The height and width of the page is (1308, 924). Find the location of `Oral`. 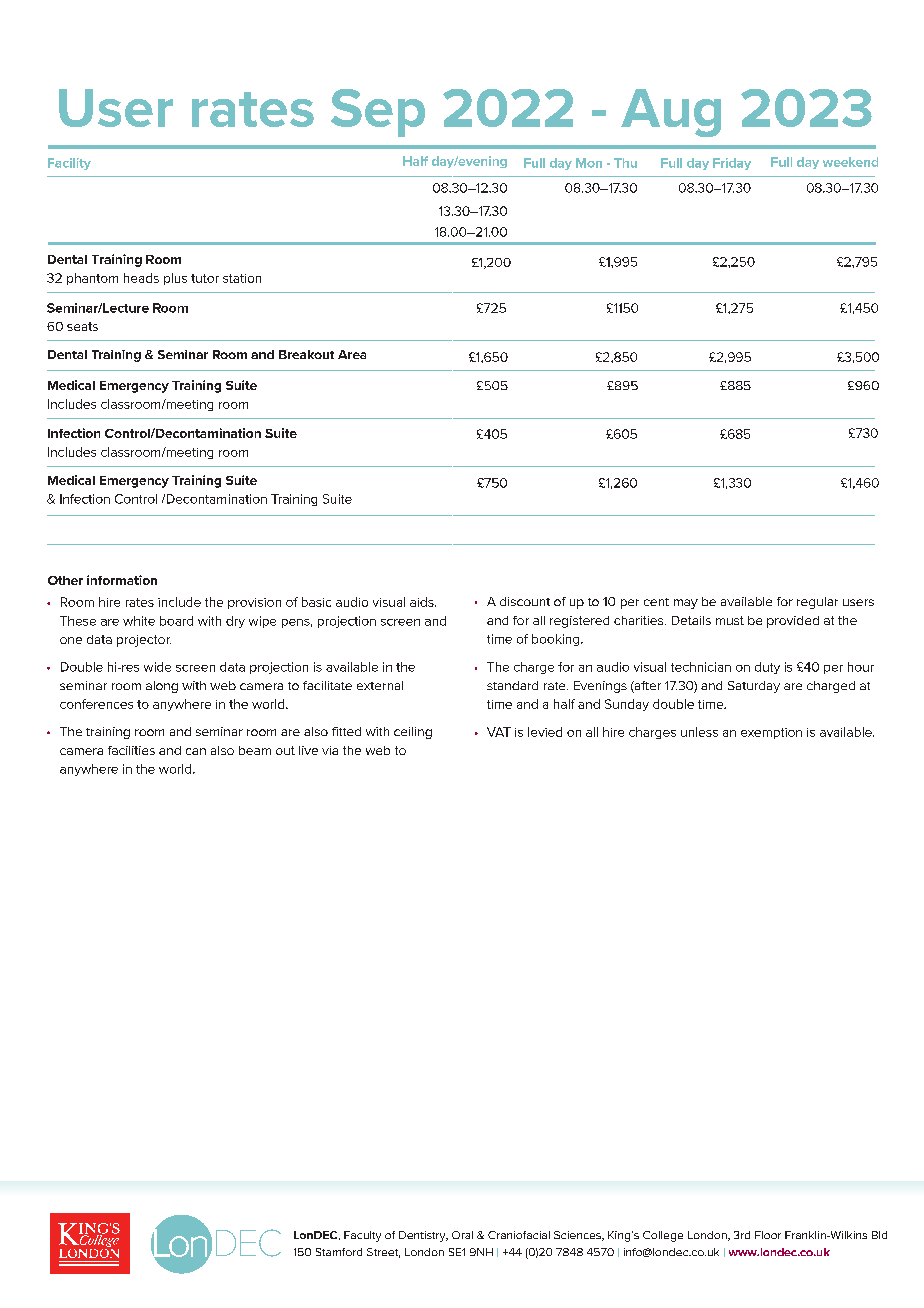

Oral is located at coordinates (462, 1235).
